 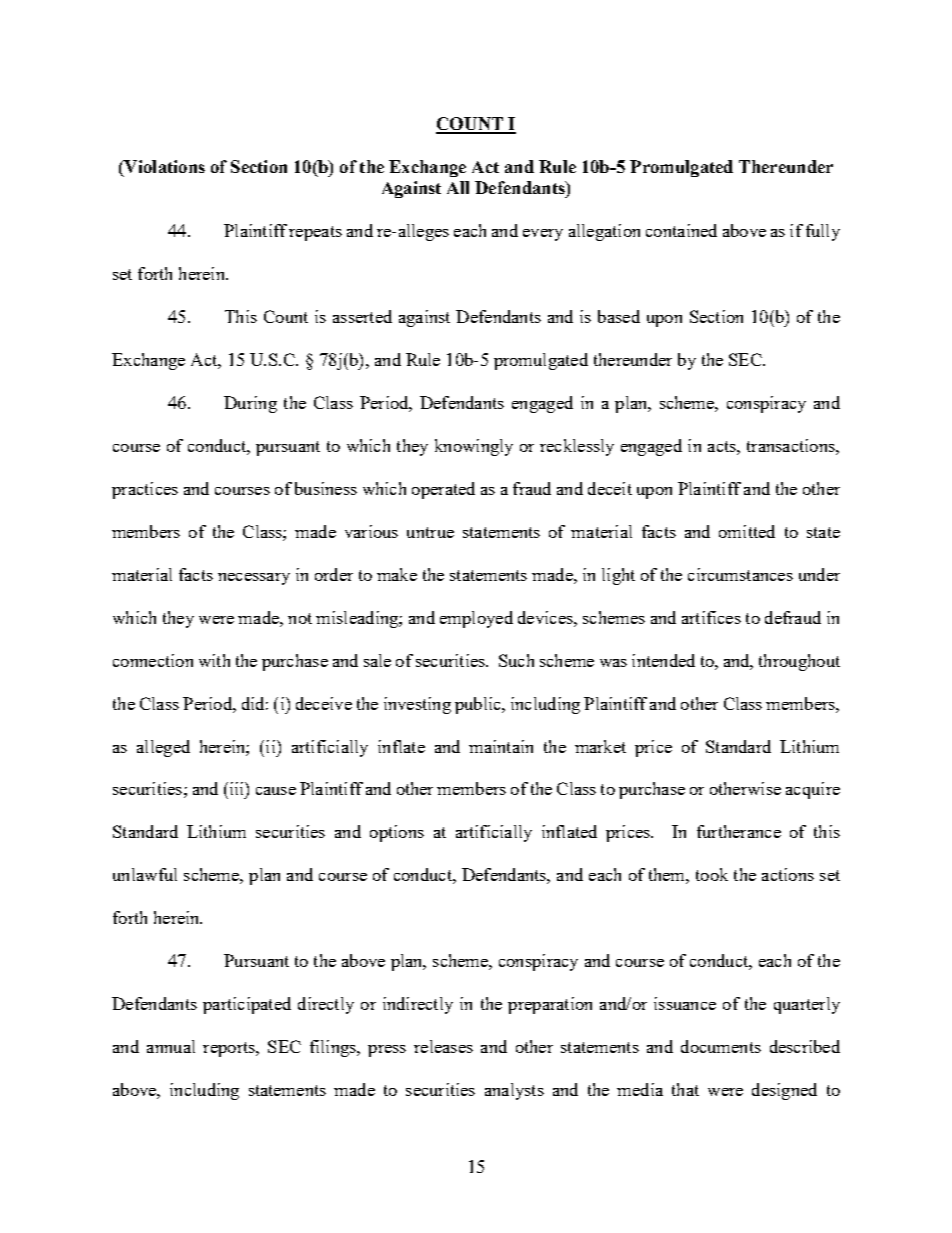 I want to click on iii, so click(x=236, y=788).
